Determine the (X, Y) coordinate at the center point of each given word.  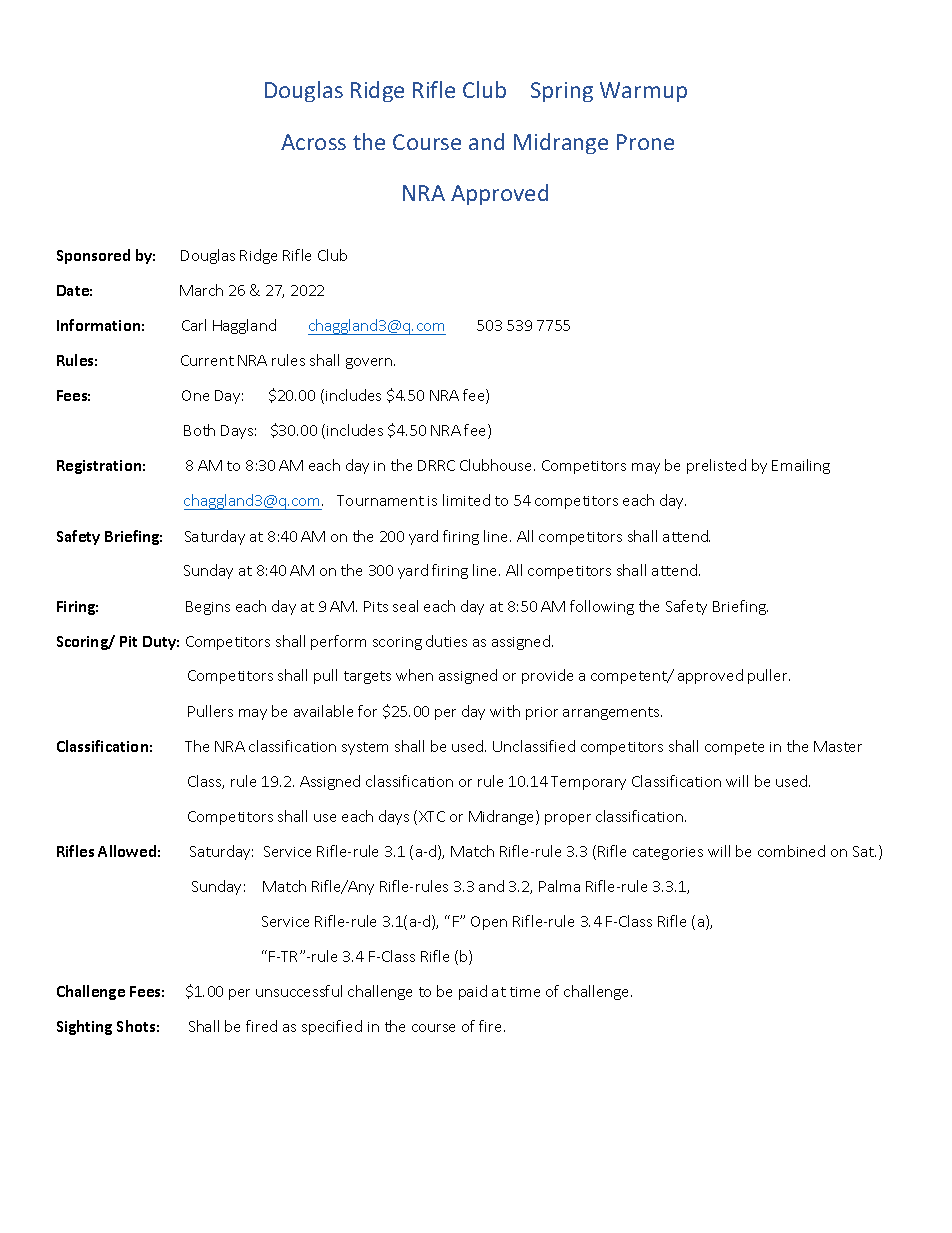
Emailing (801, 466)
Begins (208, 608)
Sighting (84, 1027)
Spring (562, 92)
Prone (645, 142)
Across (313, 142)
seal (405, 606)
